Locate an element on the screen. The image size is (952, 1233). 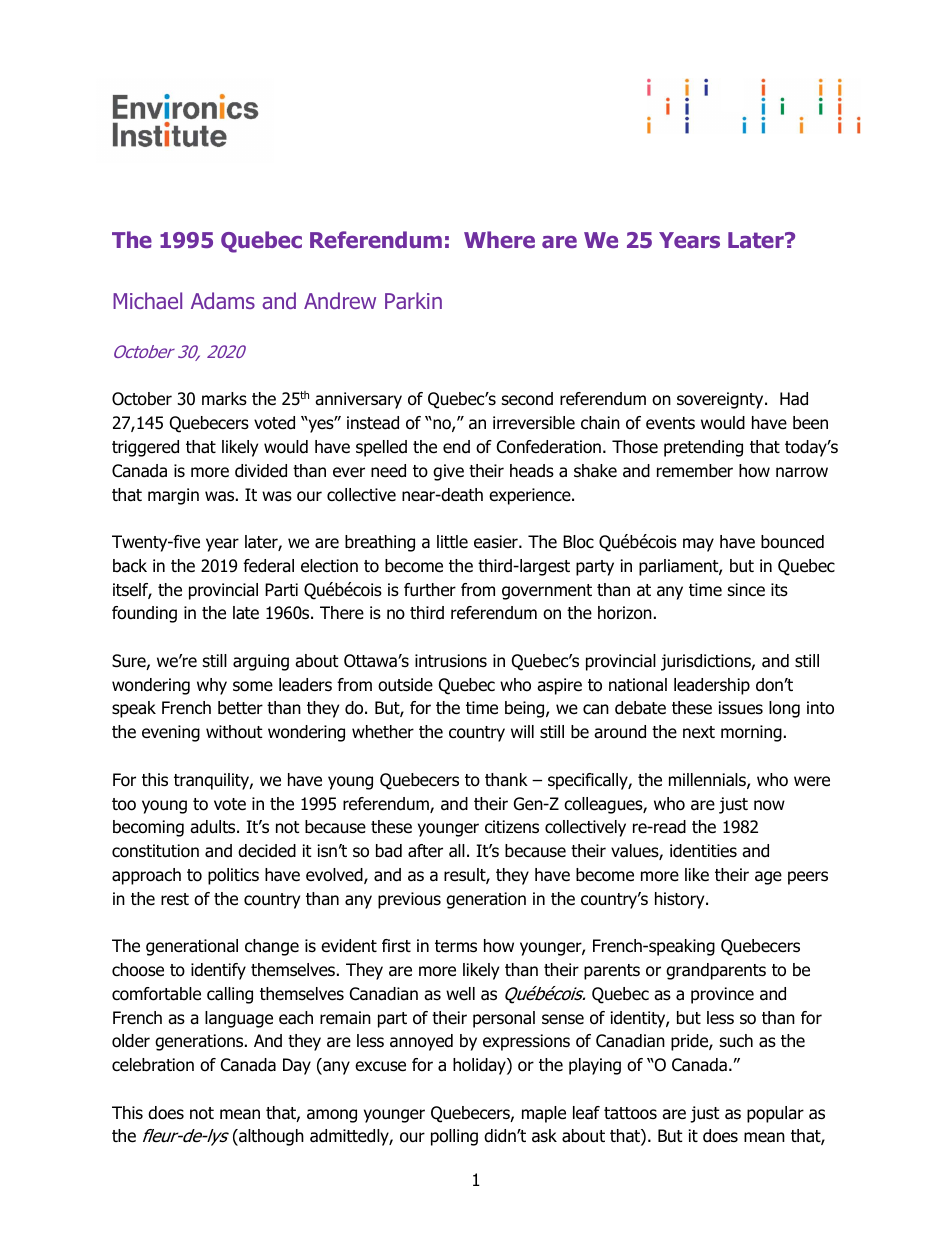
polling is located at coordinates (454, 1137).
